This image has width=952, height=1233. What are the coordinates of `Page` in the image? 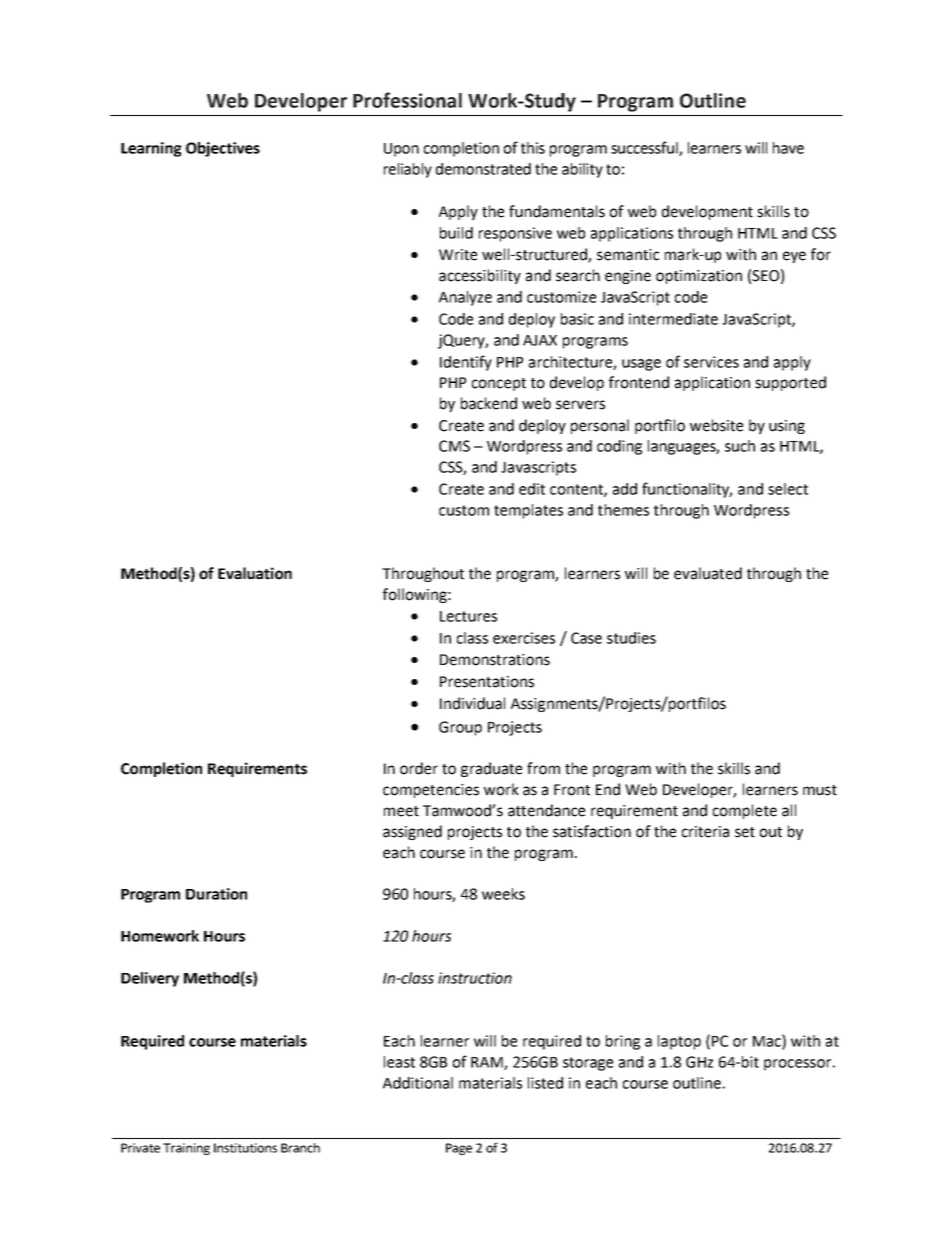 It's located at (459, 1149).
